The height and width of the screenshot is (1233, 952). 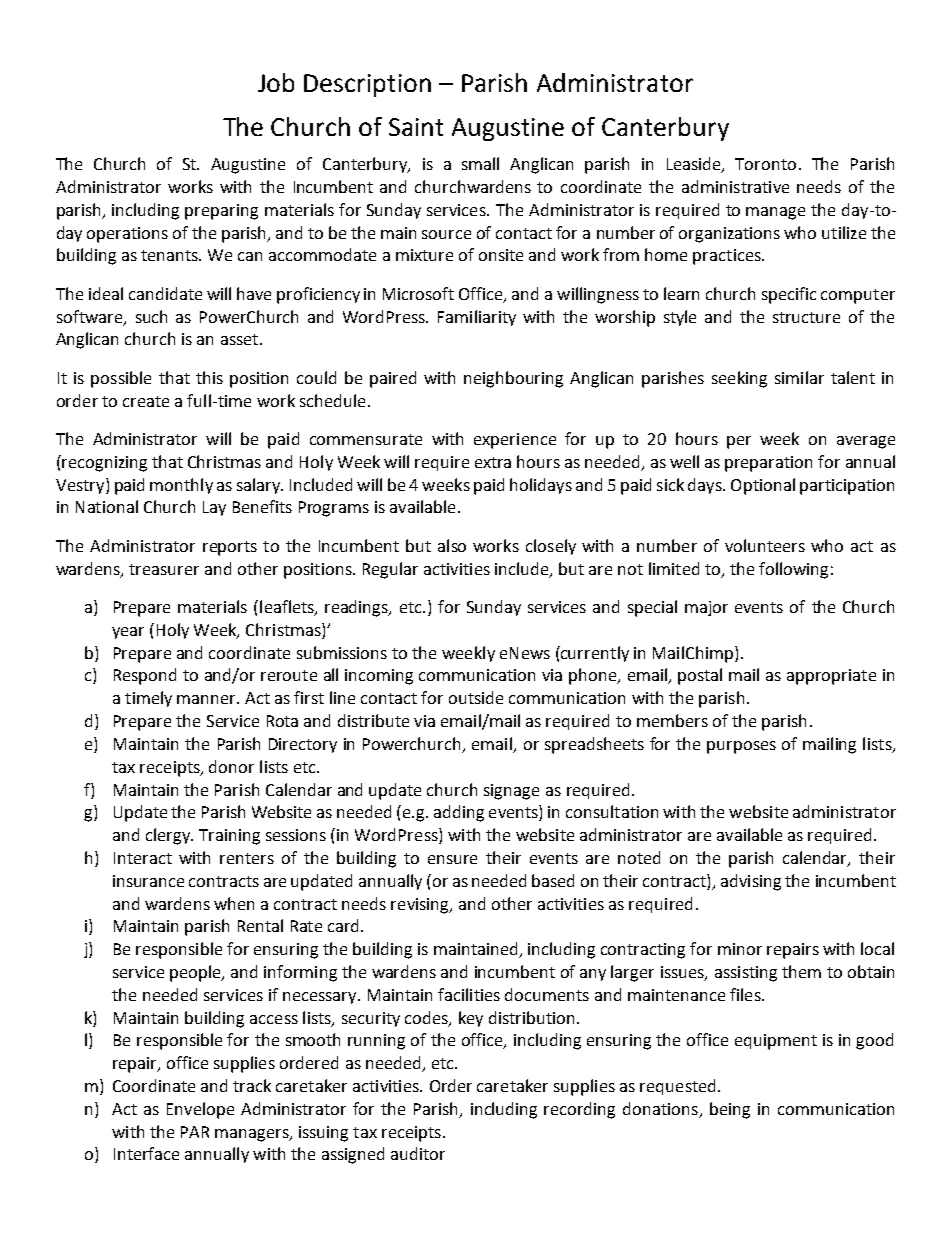 I want to click on Interface, so click(x=146, y=1153).
